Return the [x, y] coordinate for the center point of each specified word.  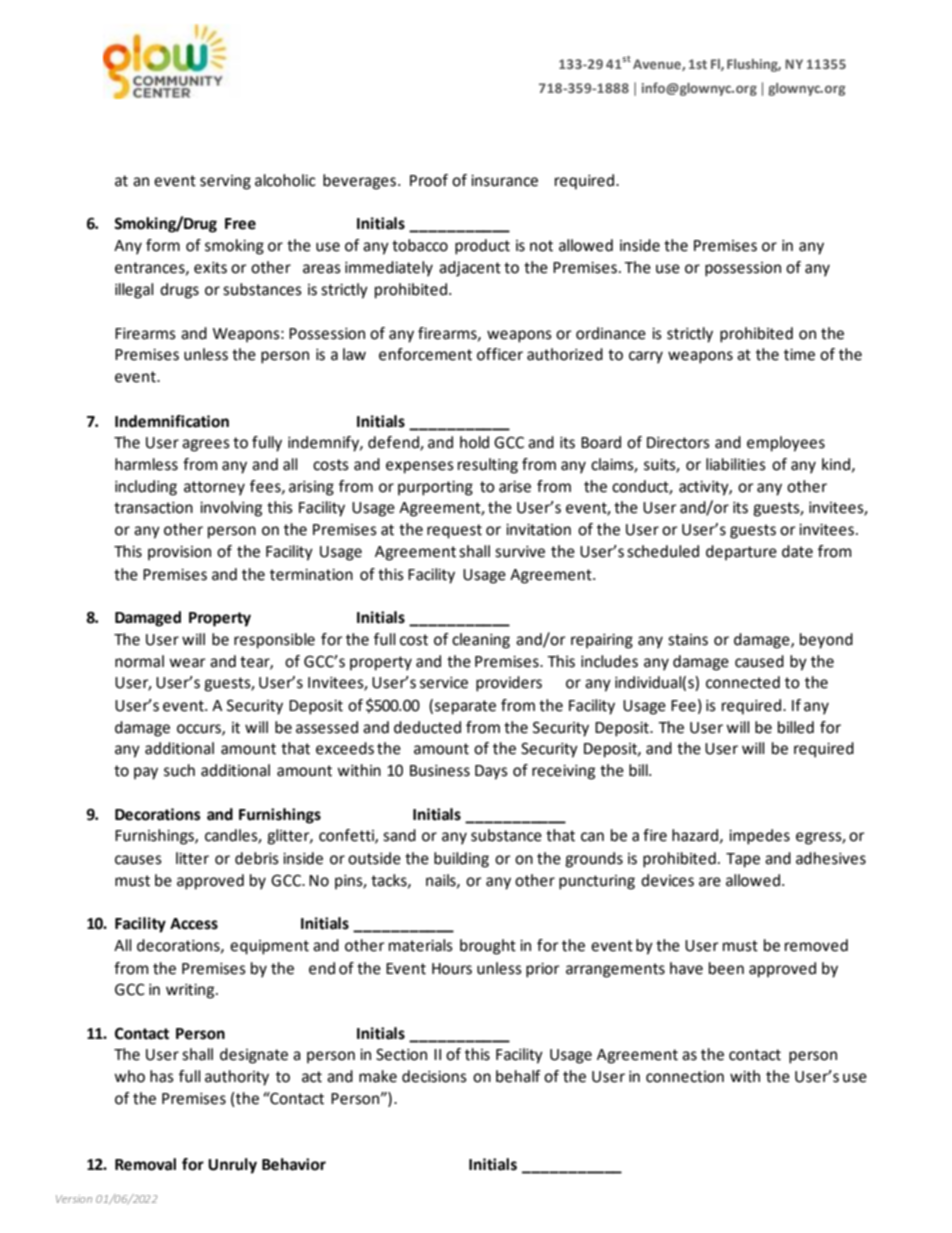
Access [194, 924]
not [541, 246]
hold [474, 442]
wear [187, 663]
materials [421, 945]
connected [743, 682]
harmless [146, 464]
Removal [145, 1164]
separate [465, 707]
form [163, 245]
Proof [429, 180]
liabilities [736, 464]
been [726, 968]
